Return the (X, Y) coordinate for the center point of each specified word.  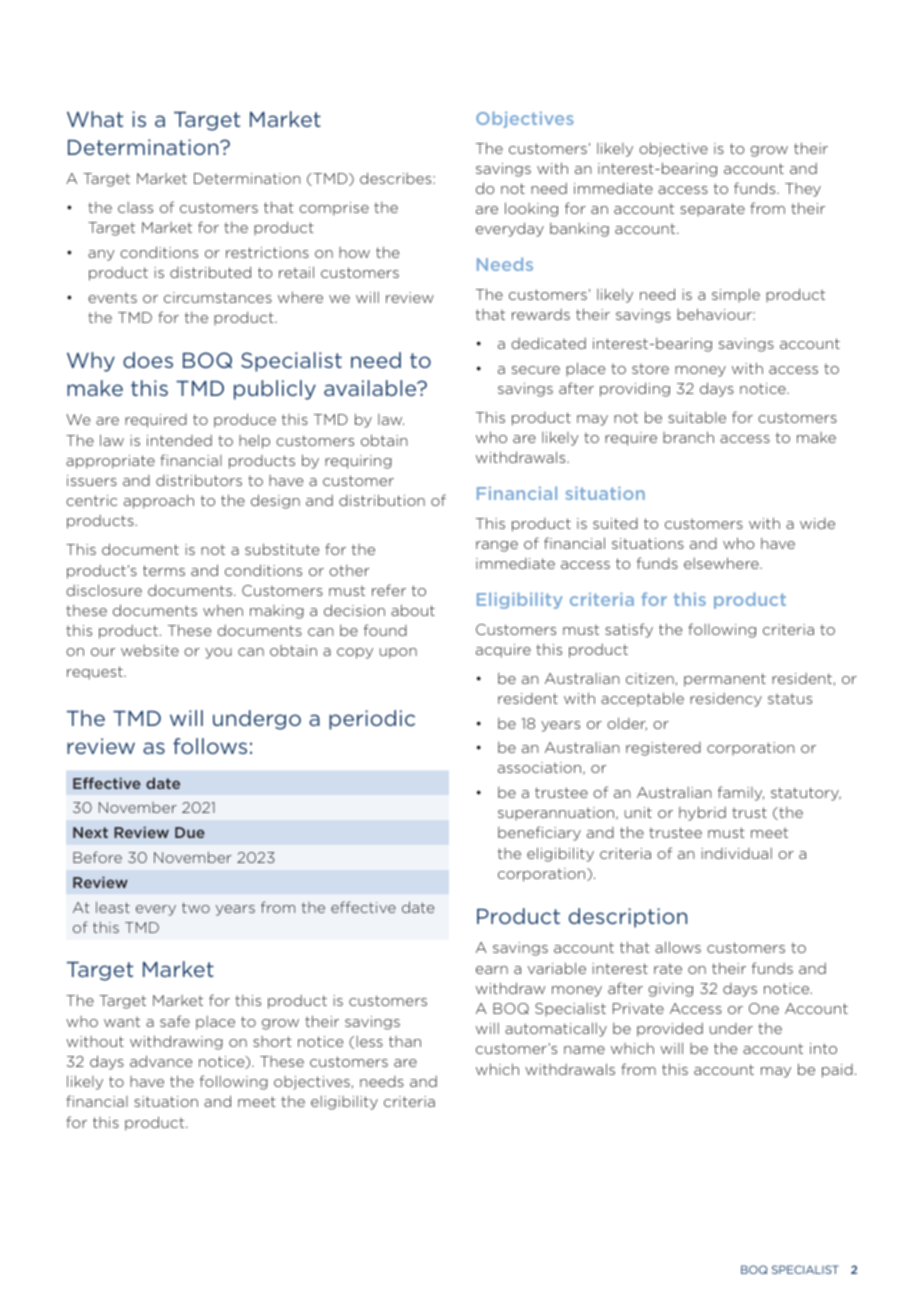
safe (175, 1021)
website (150, 650)
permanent (725, 680)
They (803, 190)
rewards (541, 314)
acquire (503, 651)
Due (190, 832)
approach (159, 501)
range (497, 546)
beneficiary (539, 833)
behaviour (715, 314)
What (95, 119)
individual (736, 853)
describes (397, 178)
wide (817, 523)
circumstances (218, 297)
